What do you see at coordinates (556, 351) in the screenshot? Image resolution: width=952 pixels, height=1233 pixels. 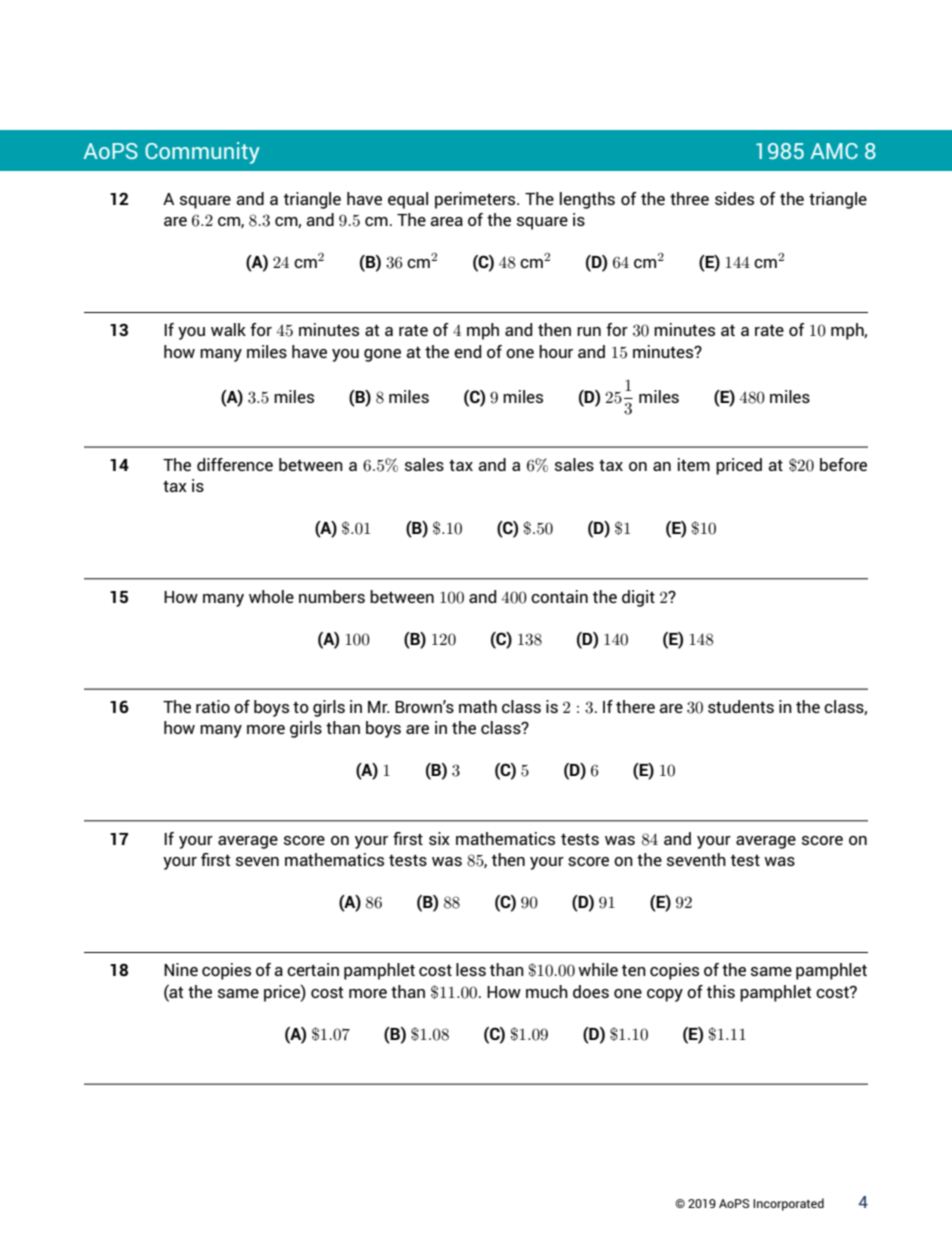 I see `hour` at bounding box center [556, 351].
